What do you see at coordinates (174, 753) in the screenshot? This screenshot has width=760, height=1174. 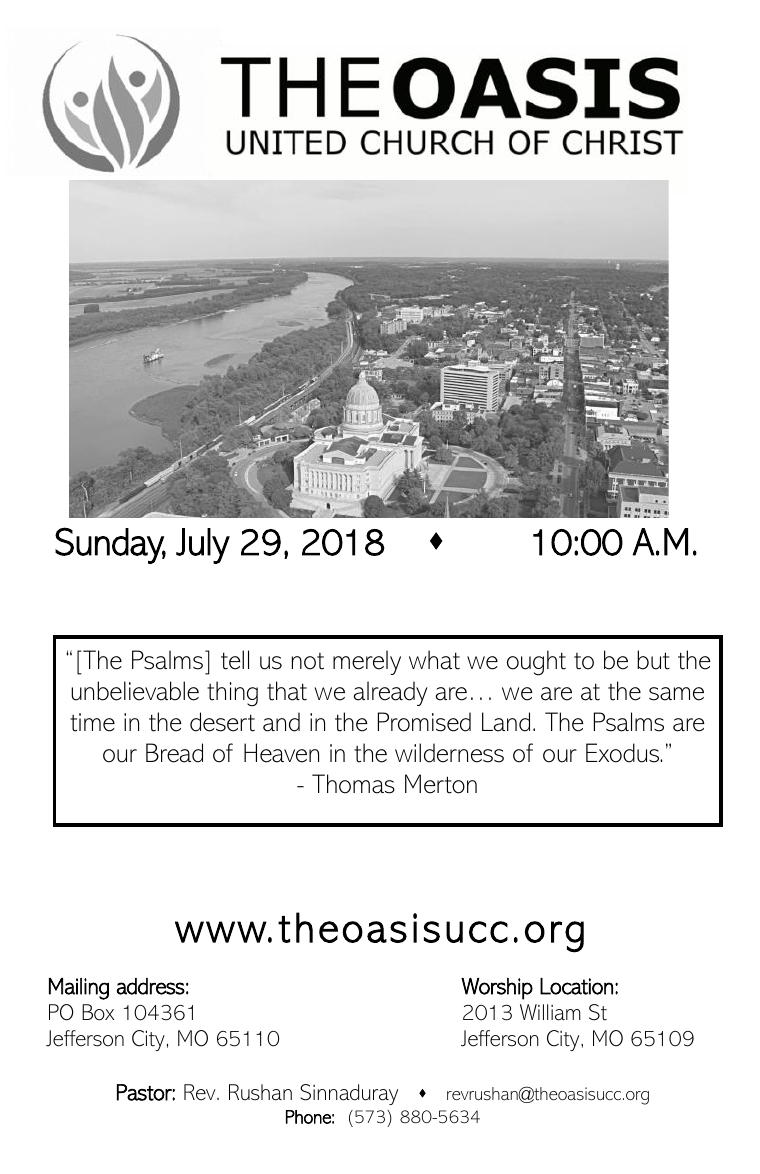 I see `Bread` at bounding box center [174, 753].
